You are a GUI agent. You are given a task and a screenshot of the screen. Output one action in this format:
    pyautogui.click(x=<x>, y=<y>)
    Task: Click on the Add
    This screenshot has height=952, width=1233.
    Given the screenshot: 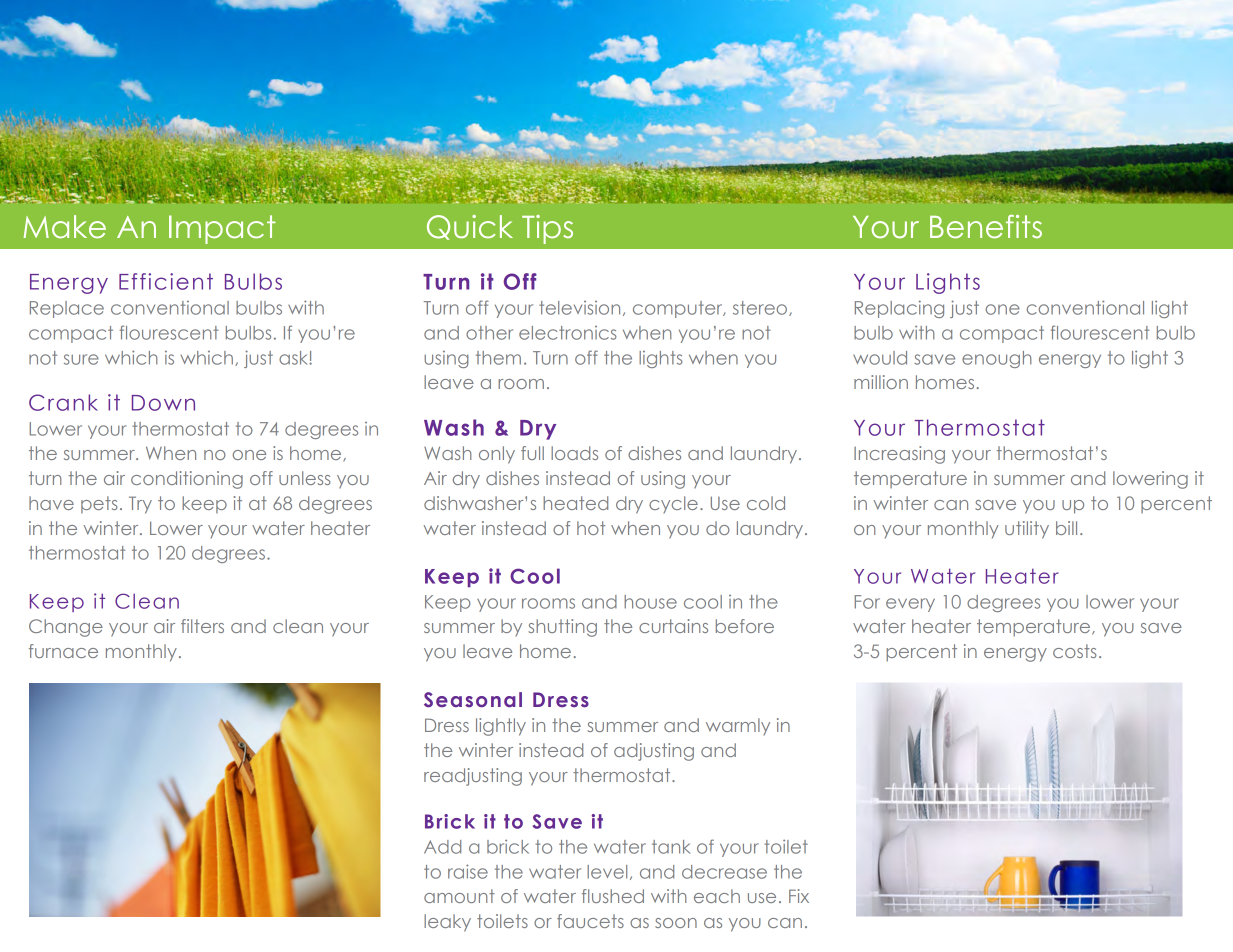 What is the action you would take?
    pyautogui.click(x=442, y=847)
